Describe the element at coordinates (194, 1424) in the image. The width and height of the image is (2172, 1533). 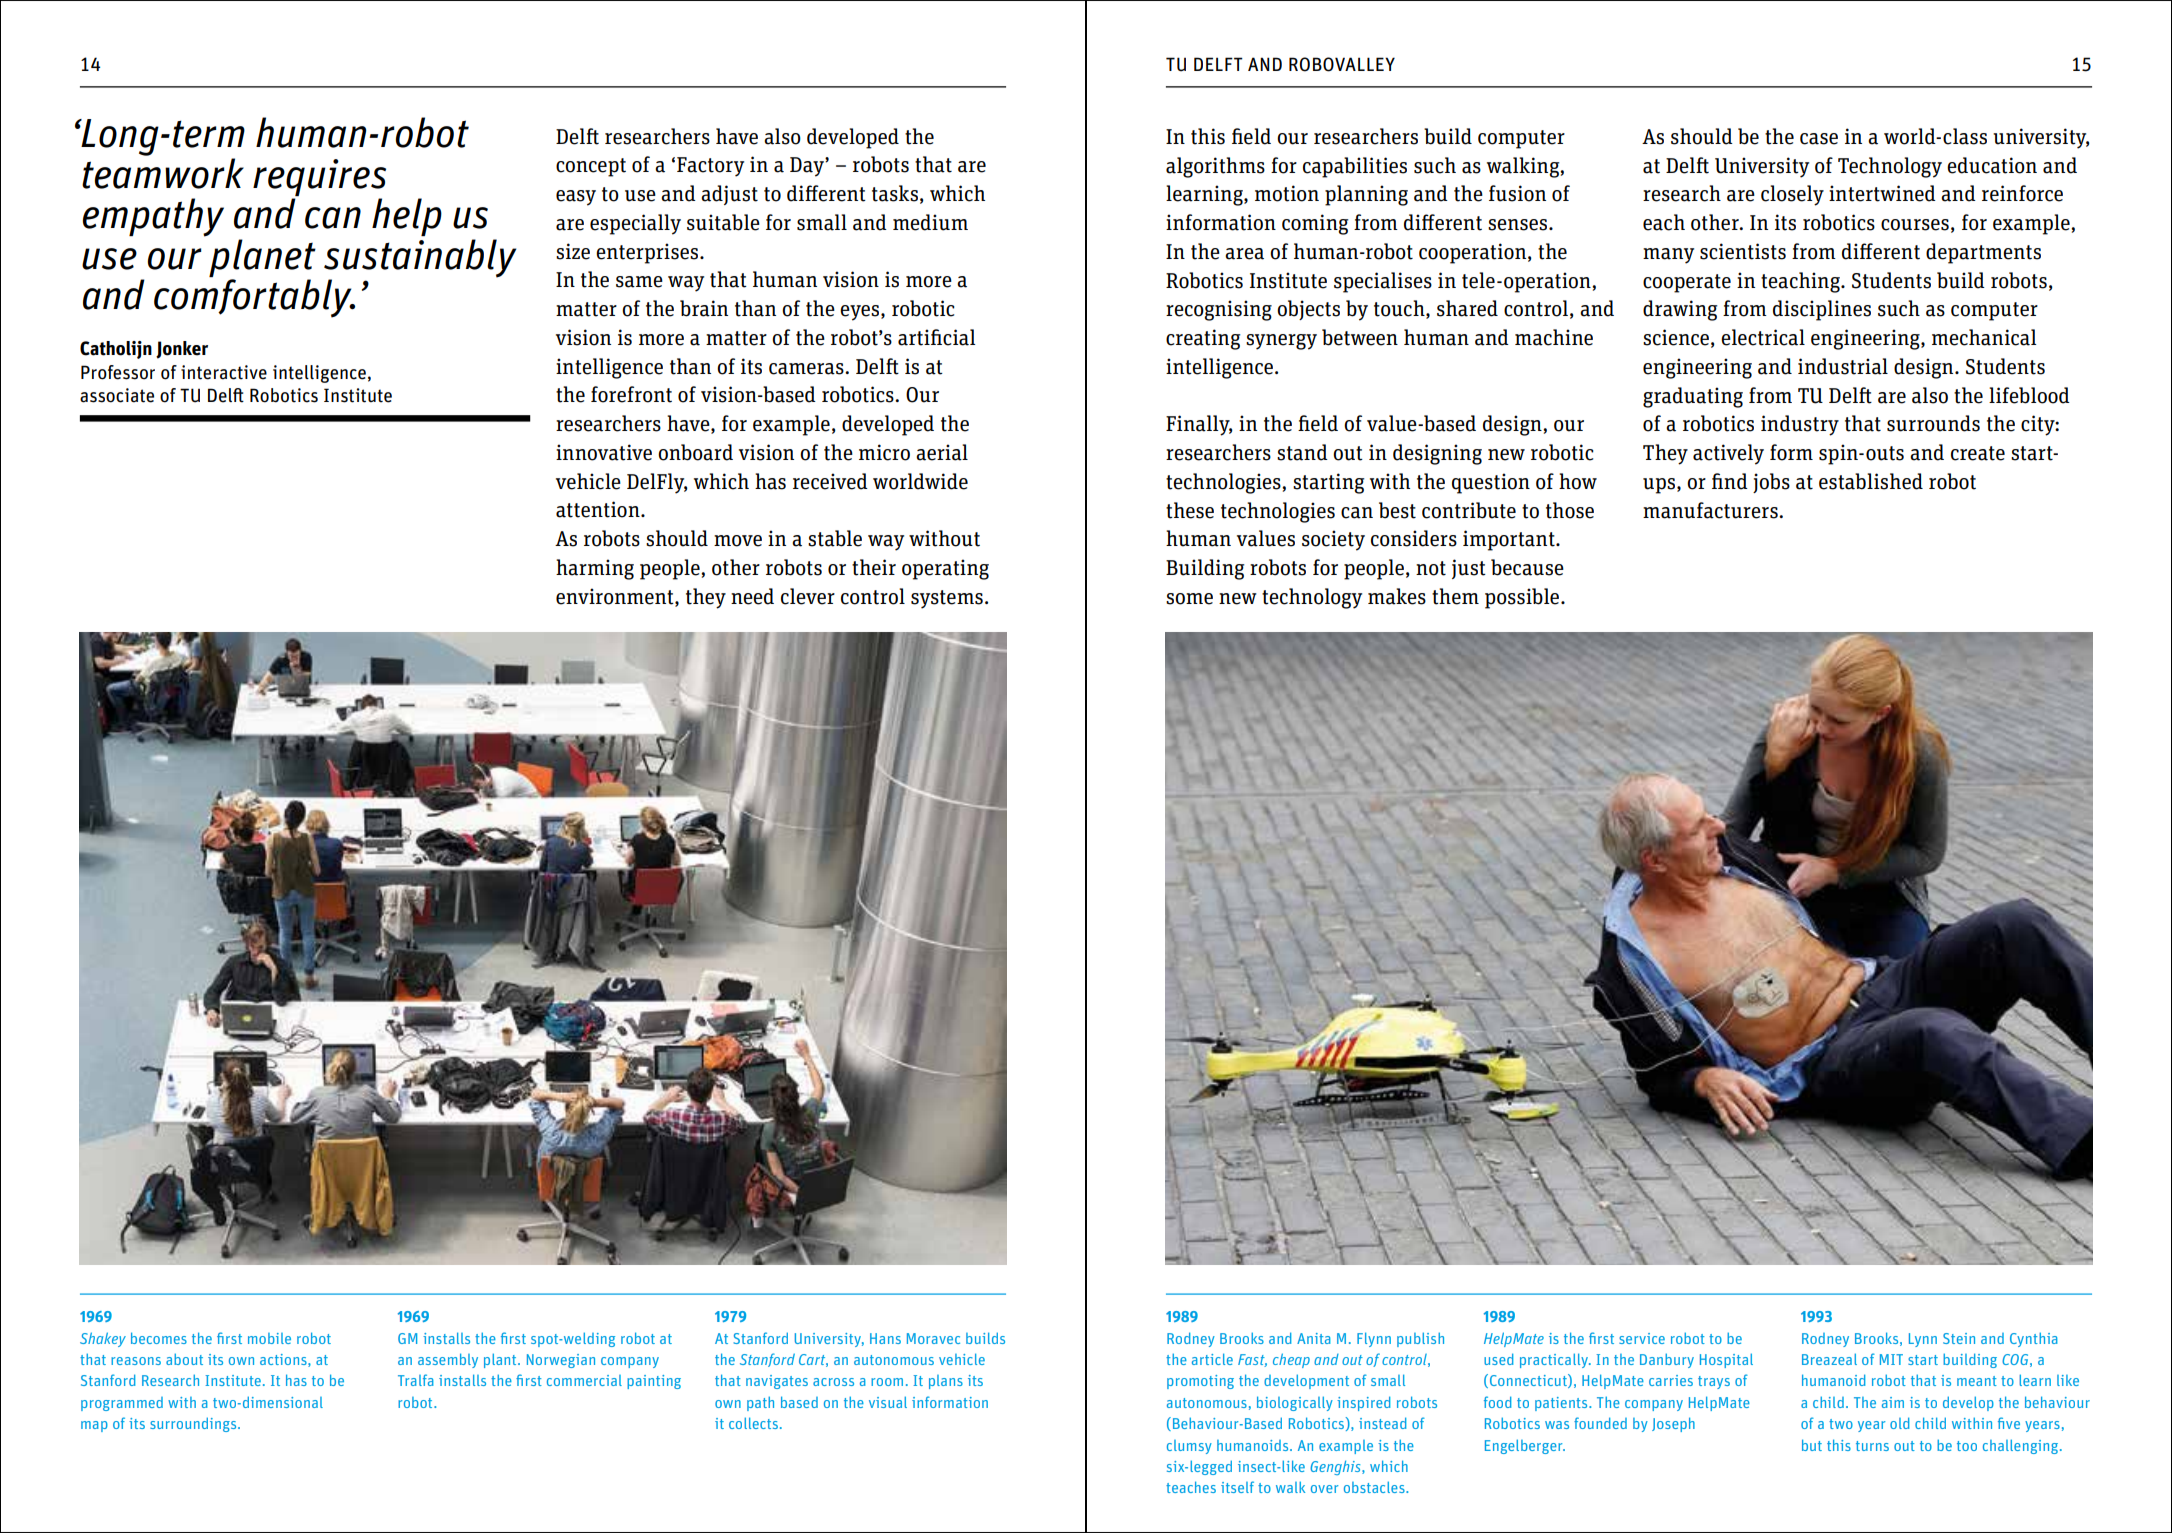
I see `surroundings` at that location.
